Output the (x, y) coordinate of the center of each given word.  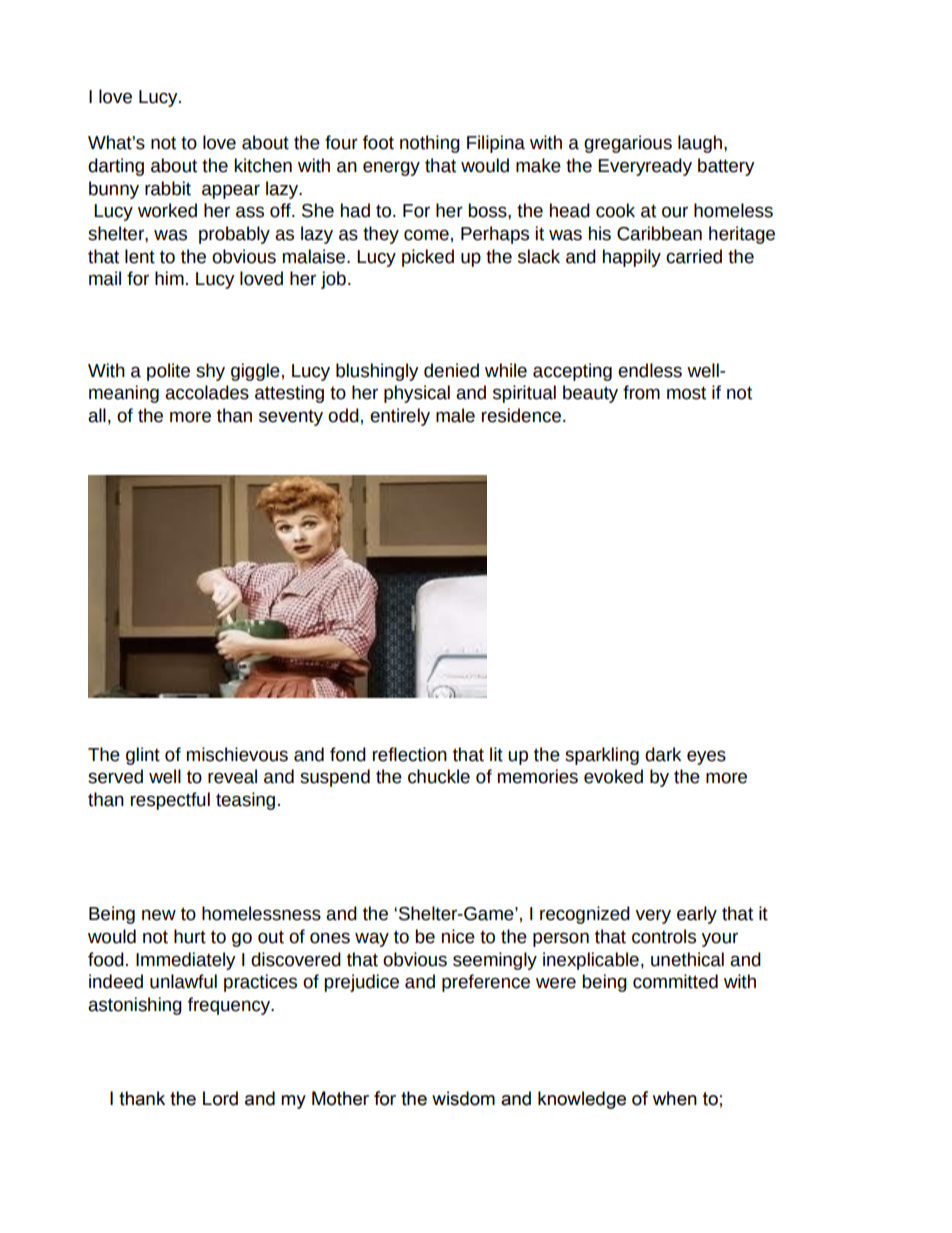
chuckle (439, 776)
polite (168, 372)
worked (167, 210)
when (675, 1098)
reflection (410, 754)
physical (417, 394)
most (686, 393)
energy (391, 168)
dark (663, 754)
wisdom (463, 1098)
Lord (220, 1098)
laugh (700, 144)
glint (143, 756)
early (697, 915)
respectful (170, 801)
